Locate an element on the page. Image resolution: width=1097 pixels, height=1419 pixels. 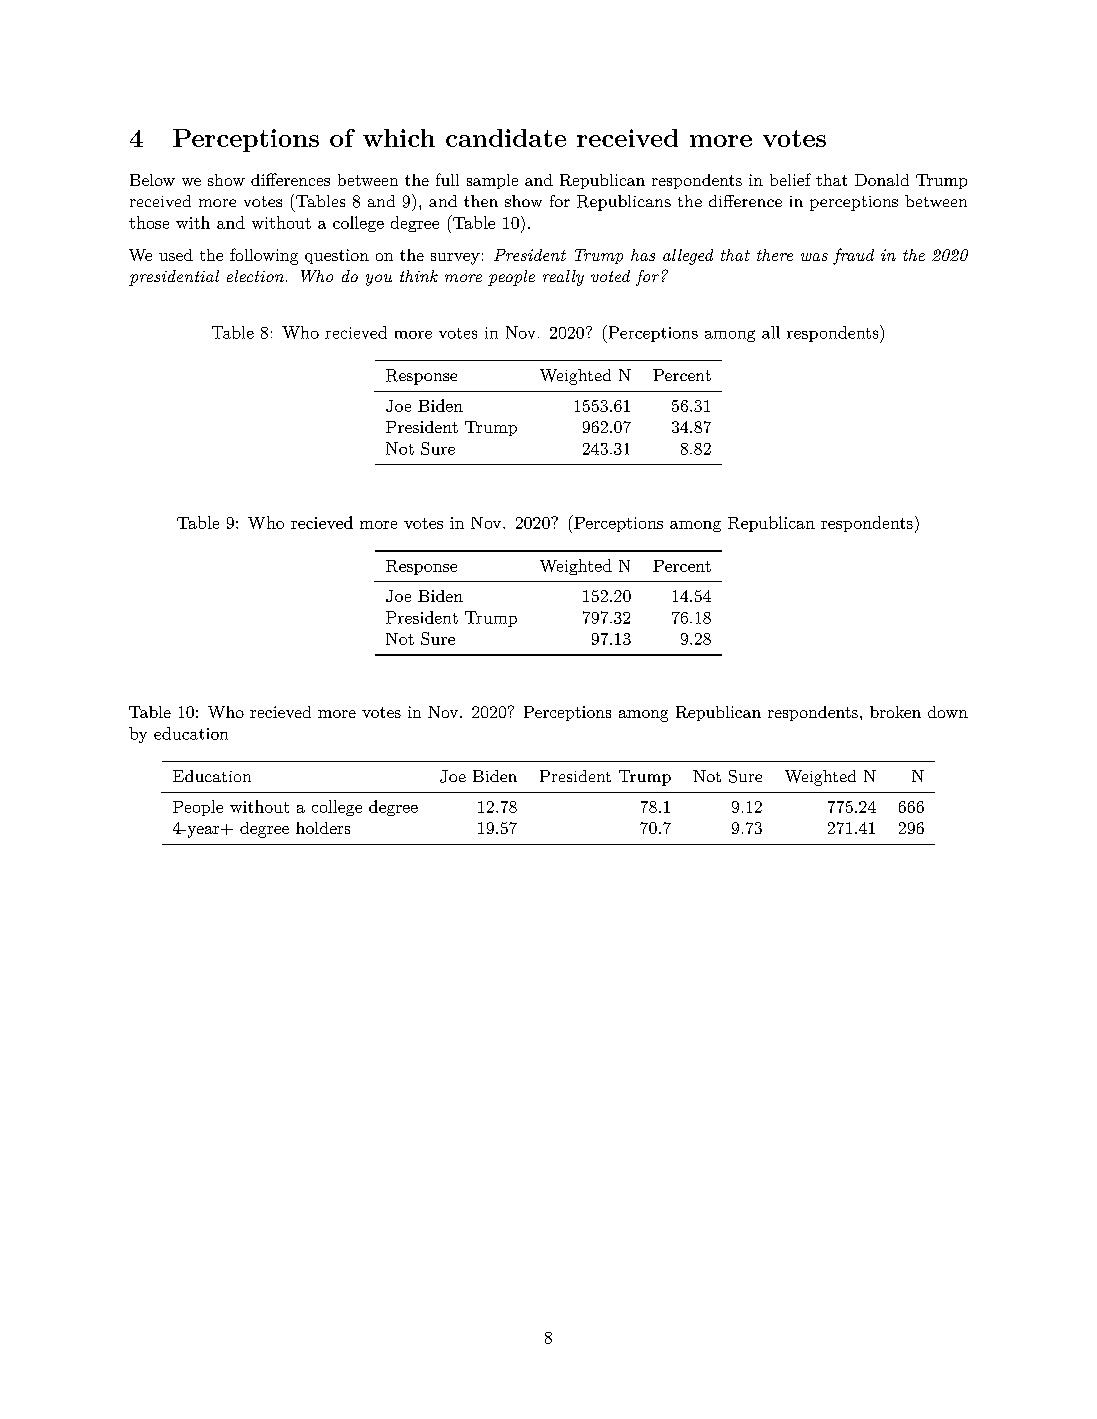
election is located at coordinates (255, 276).
